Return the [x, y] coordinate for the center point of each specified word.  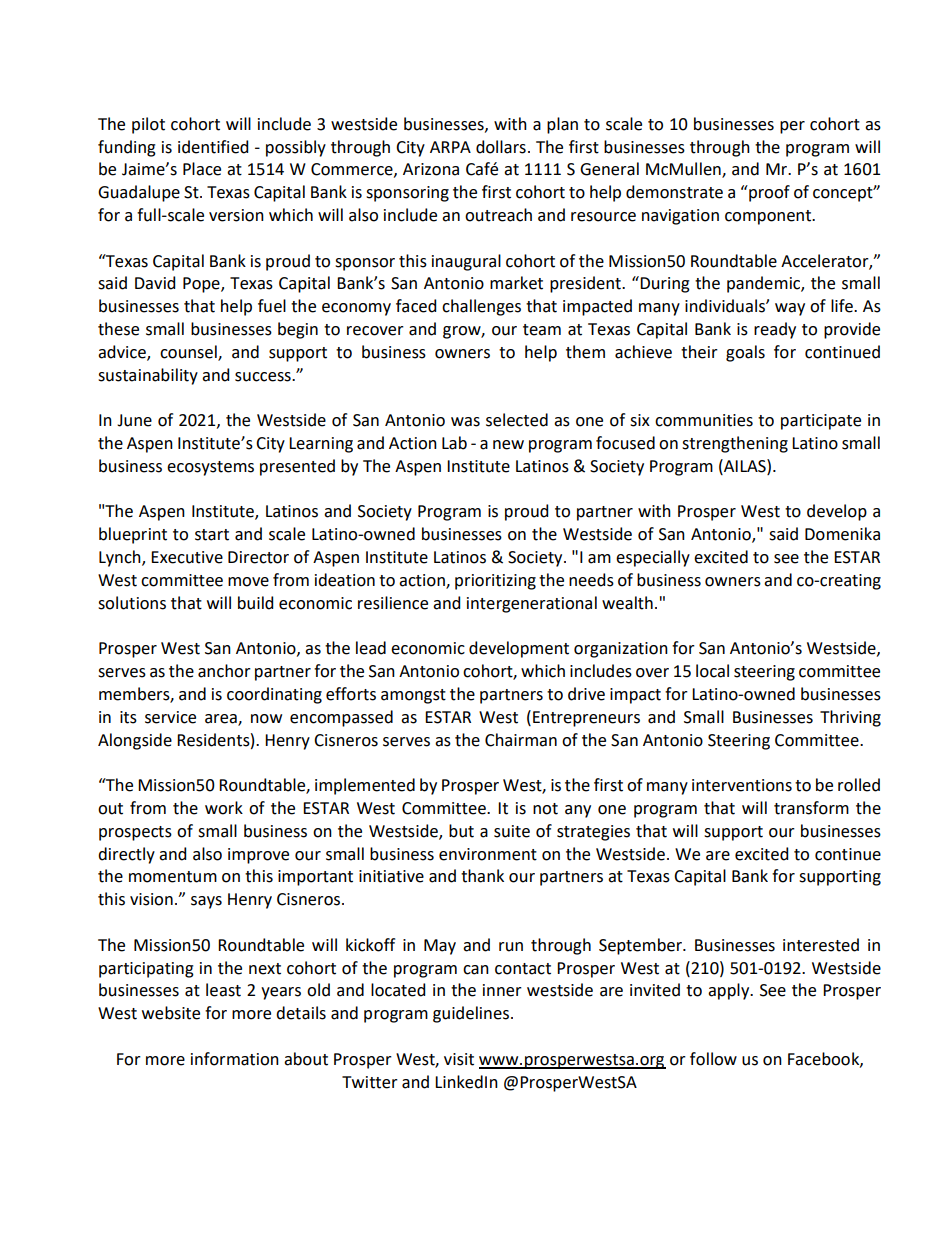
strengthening [735, 444]
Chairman [521, 740]
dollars [501, 147]
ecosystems [210, 468]
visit [459, 1059]
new [508, 445]
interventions [742, 785]
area [222, 719]
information [235, 1059]
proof [768, 193]
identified [213, 147]
